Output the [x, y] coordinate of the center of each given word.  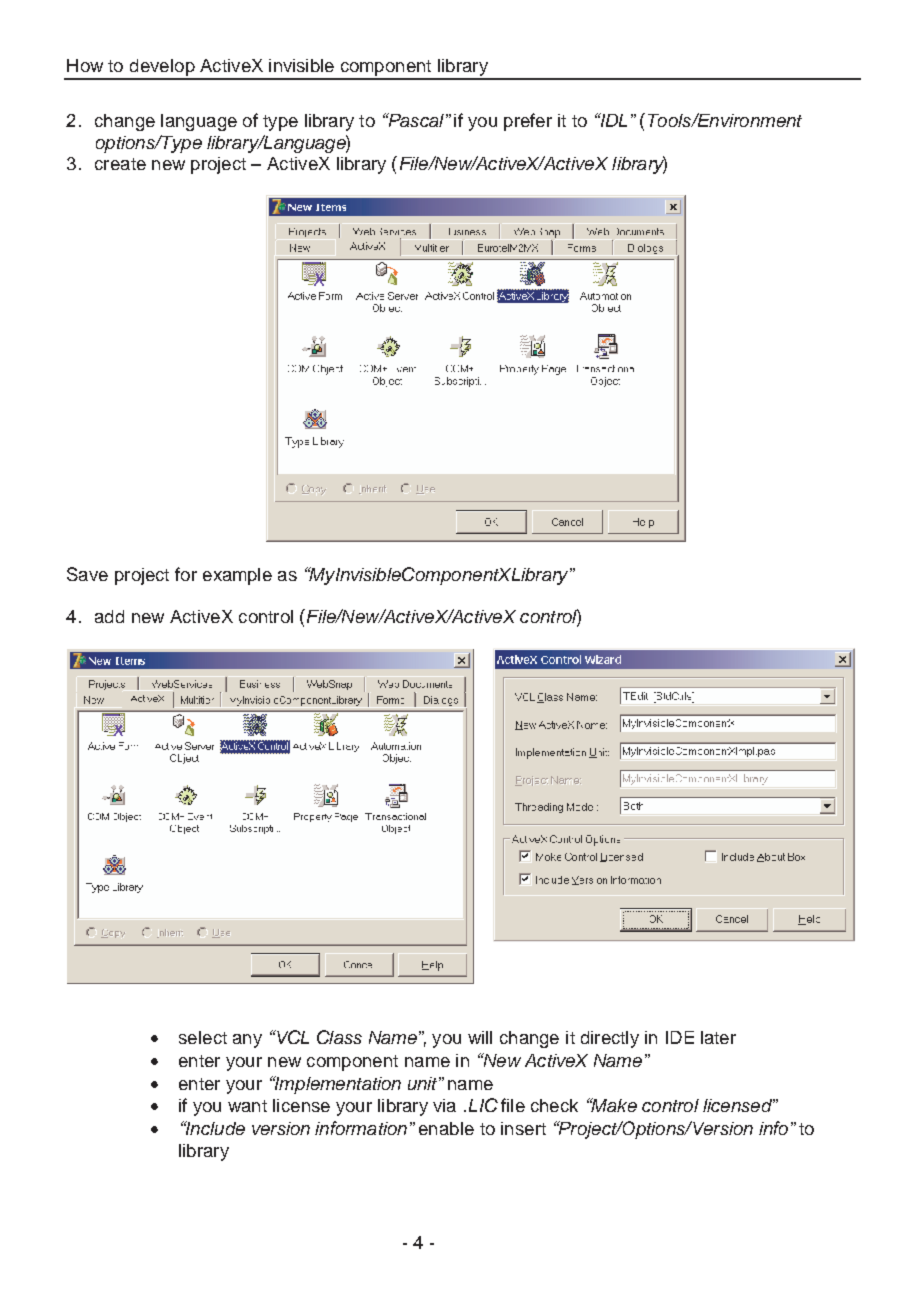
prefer [528, 122]
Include [214, 1128]
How [85, 65]
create [120, 164]
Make [613, 1105]
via [444, 1105]
